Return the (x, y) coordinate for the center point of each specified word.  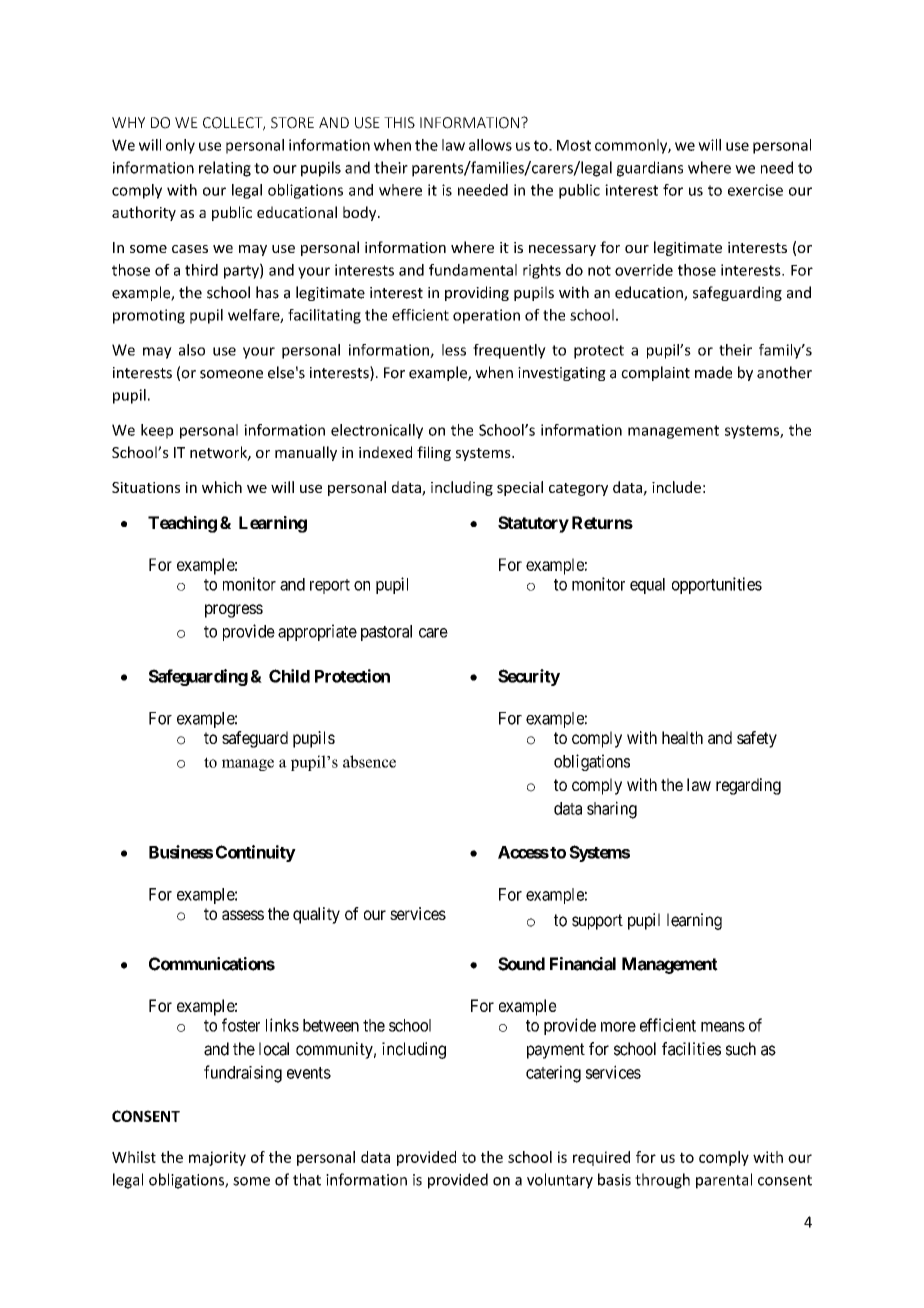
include (676, 487)
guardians (650, 169)
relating (225, 169)
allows (490, 145)
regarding (748, 786)
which (222, 487)
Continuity (256, 853)
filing (434, 453)
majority (217, 1158)
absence (369, 761)
